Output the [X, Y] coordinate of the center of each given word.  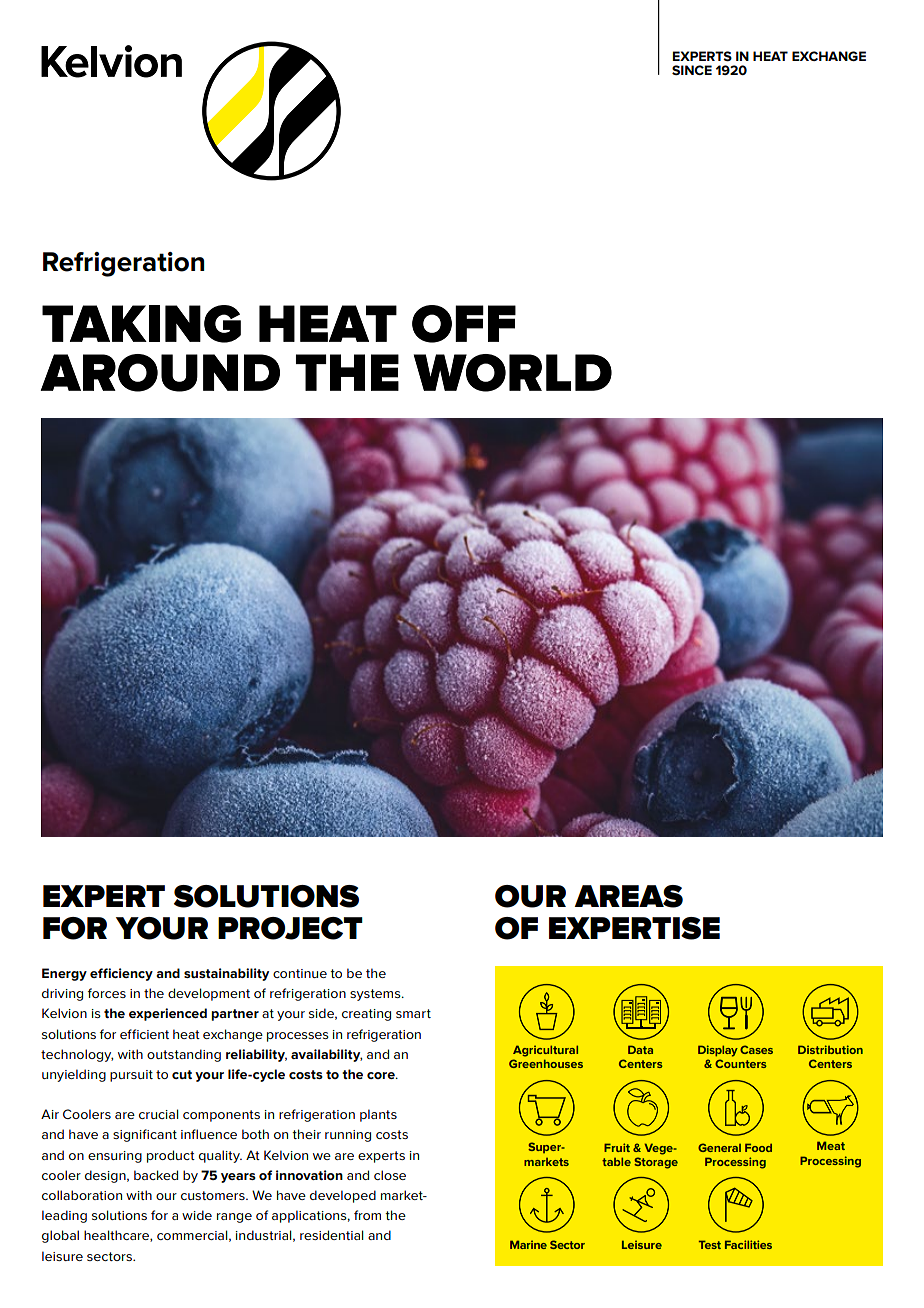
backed [156, 1175]
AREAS [628, 896]
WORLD [513, 373]
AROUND [160, 373]
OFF [464, 324]
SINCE [692, 70]
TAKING [141, 324]
